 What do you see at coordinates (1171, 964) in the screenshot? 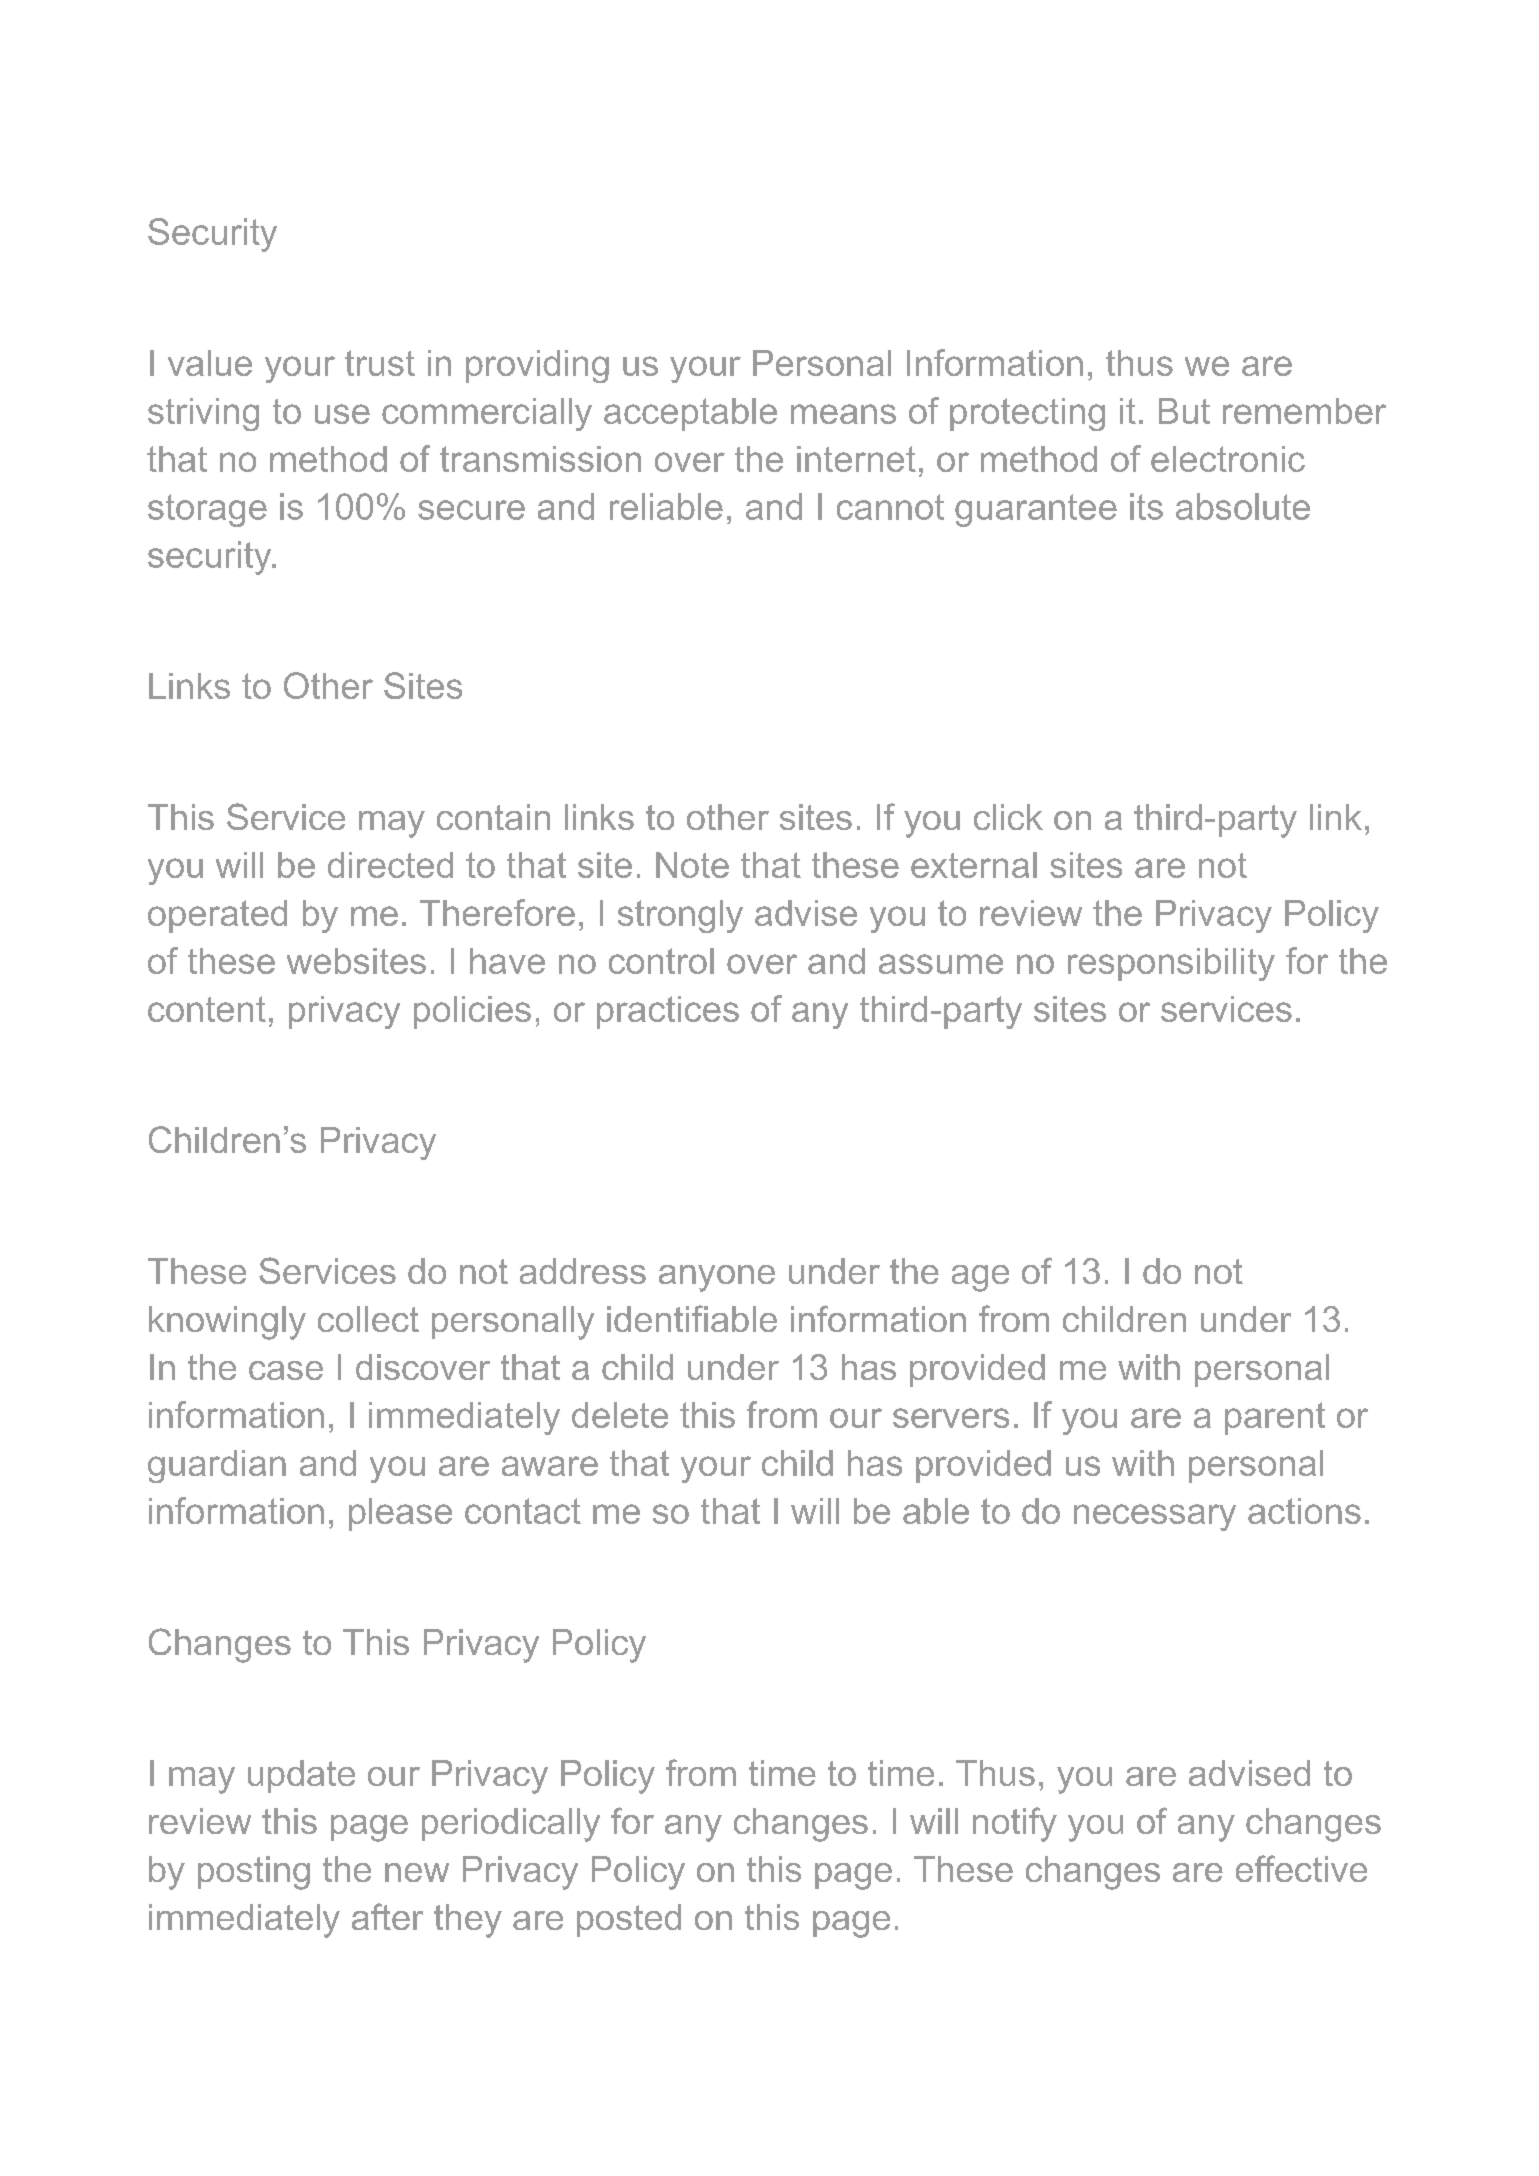
I see `responsibility` at bounding box center [1171, 964].
